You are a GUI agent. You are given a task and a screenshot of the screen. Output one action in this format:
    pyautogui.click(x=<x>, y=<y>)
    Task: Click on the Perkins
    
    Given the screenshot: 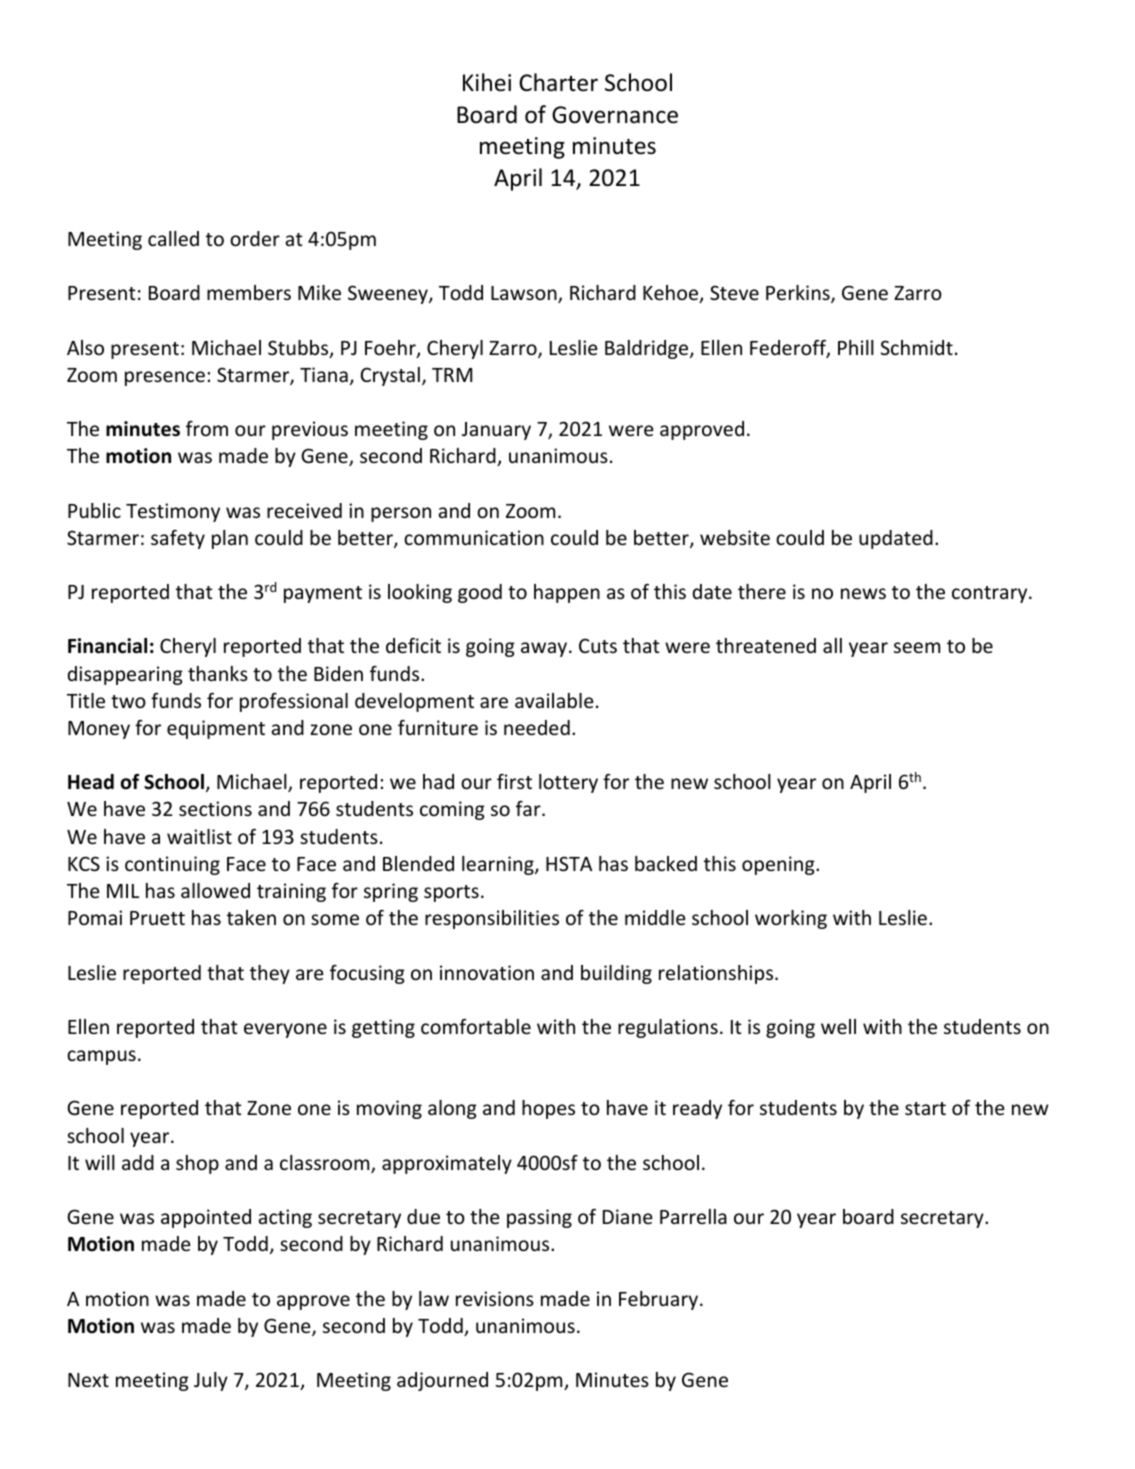 What is the action you would take?
    pyautogui.click(x=799, y=294)
